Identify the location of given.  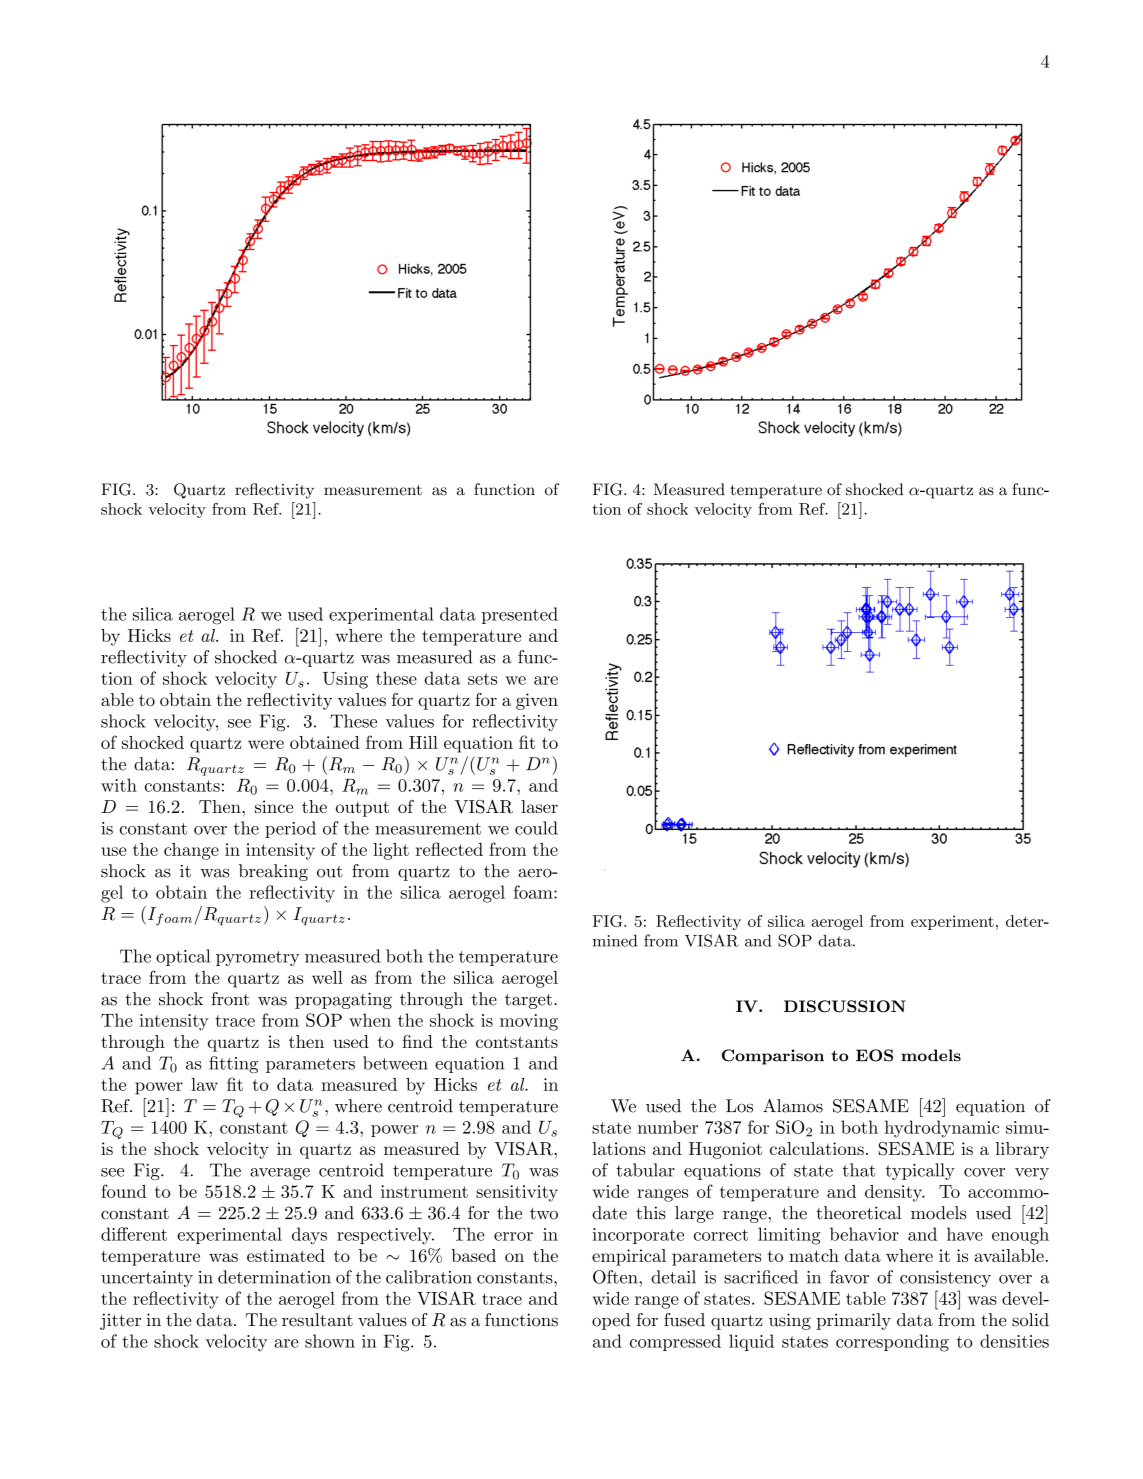
(537, 701).
